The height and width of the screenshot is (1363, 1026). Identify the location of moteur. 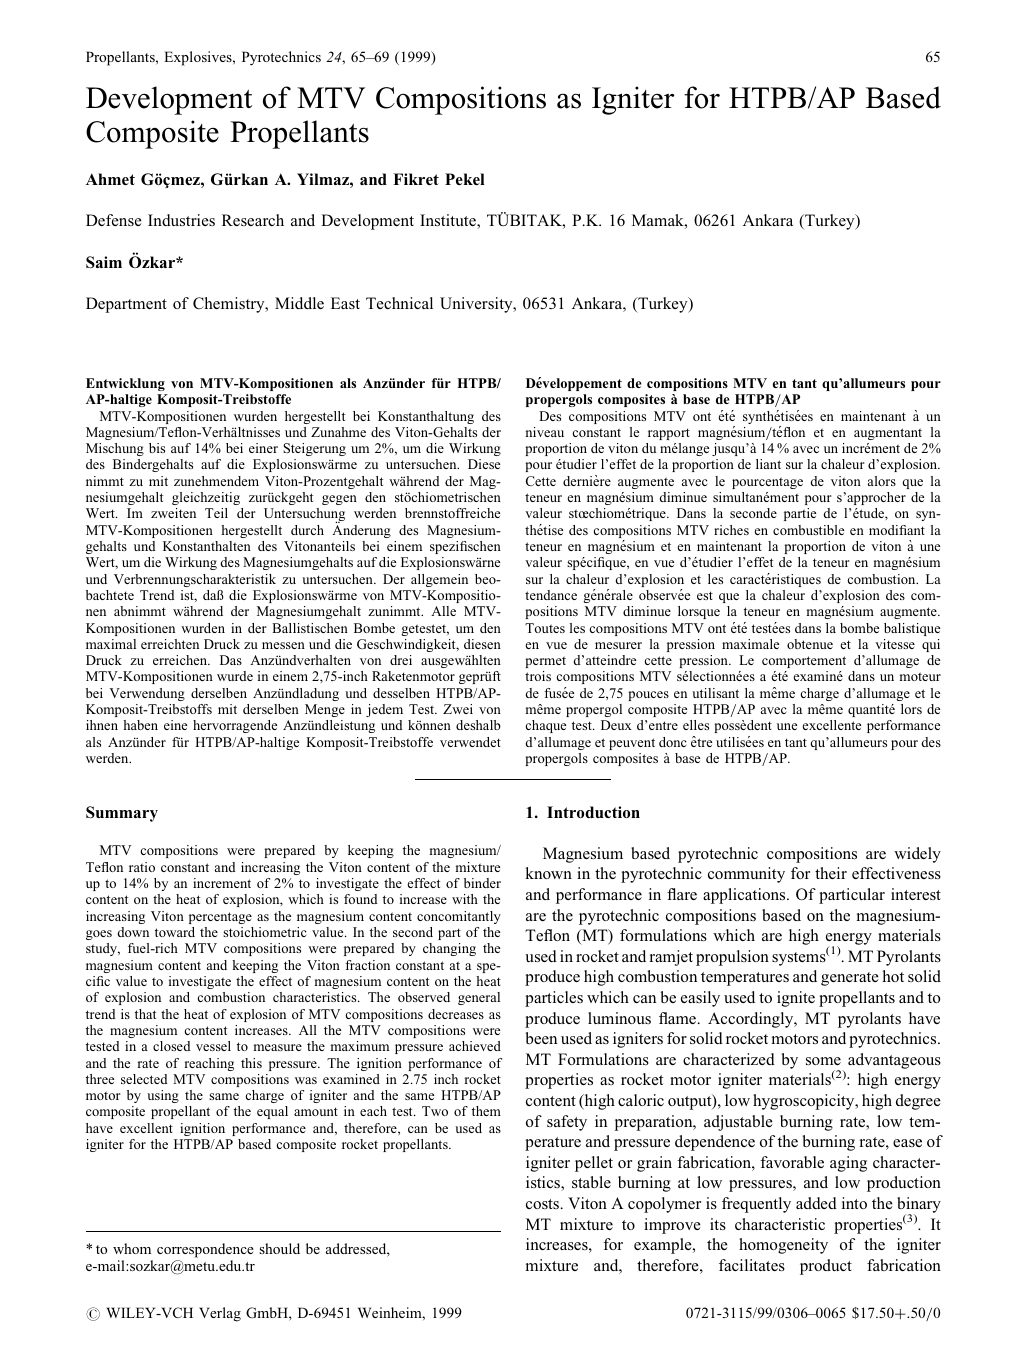
(920, 676).
